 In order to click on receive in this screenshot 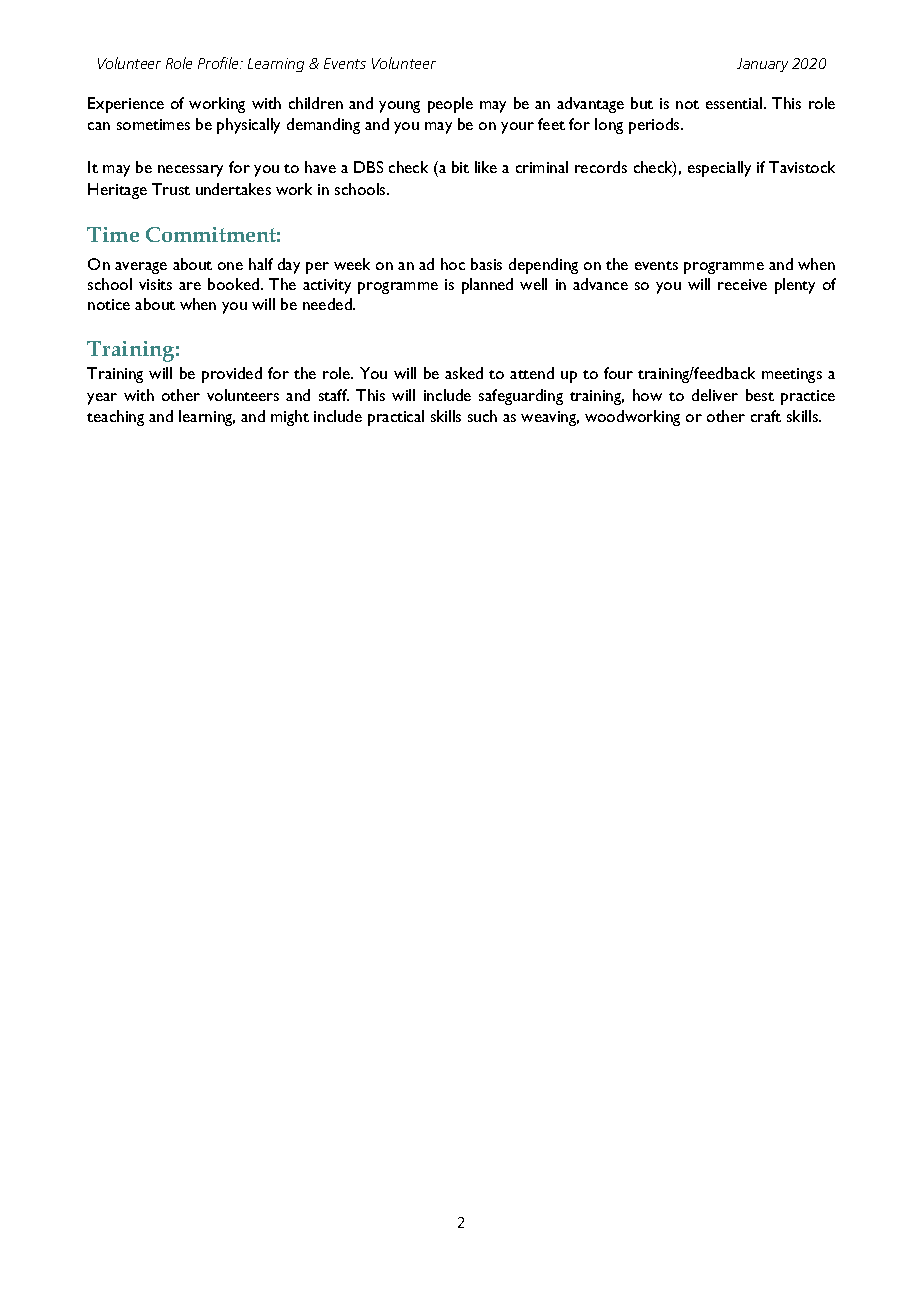, I will do `click(742, 284)`.
